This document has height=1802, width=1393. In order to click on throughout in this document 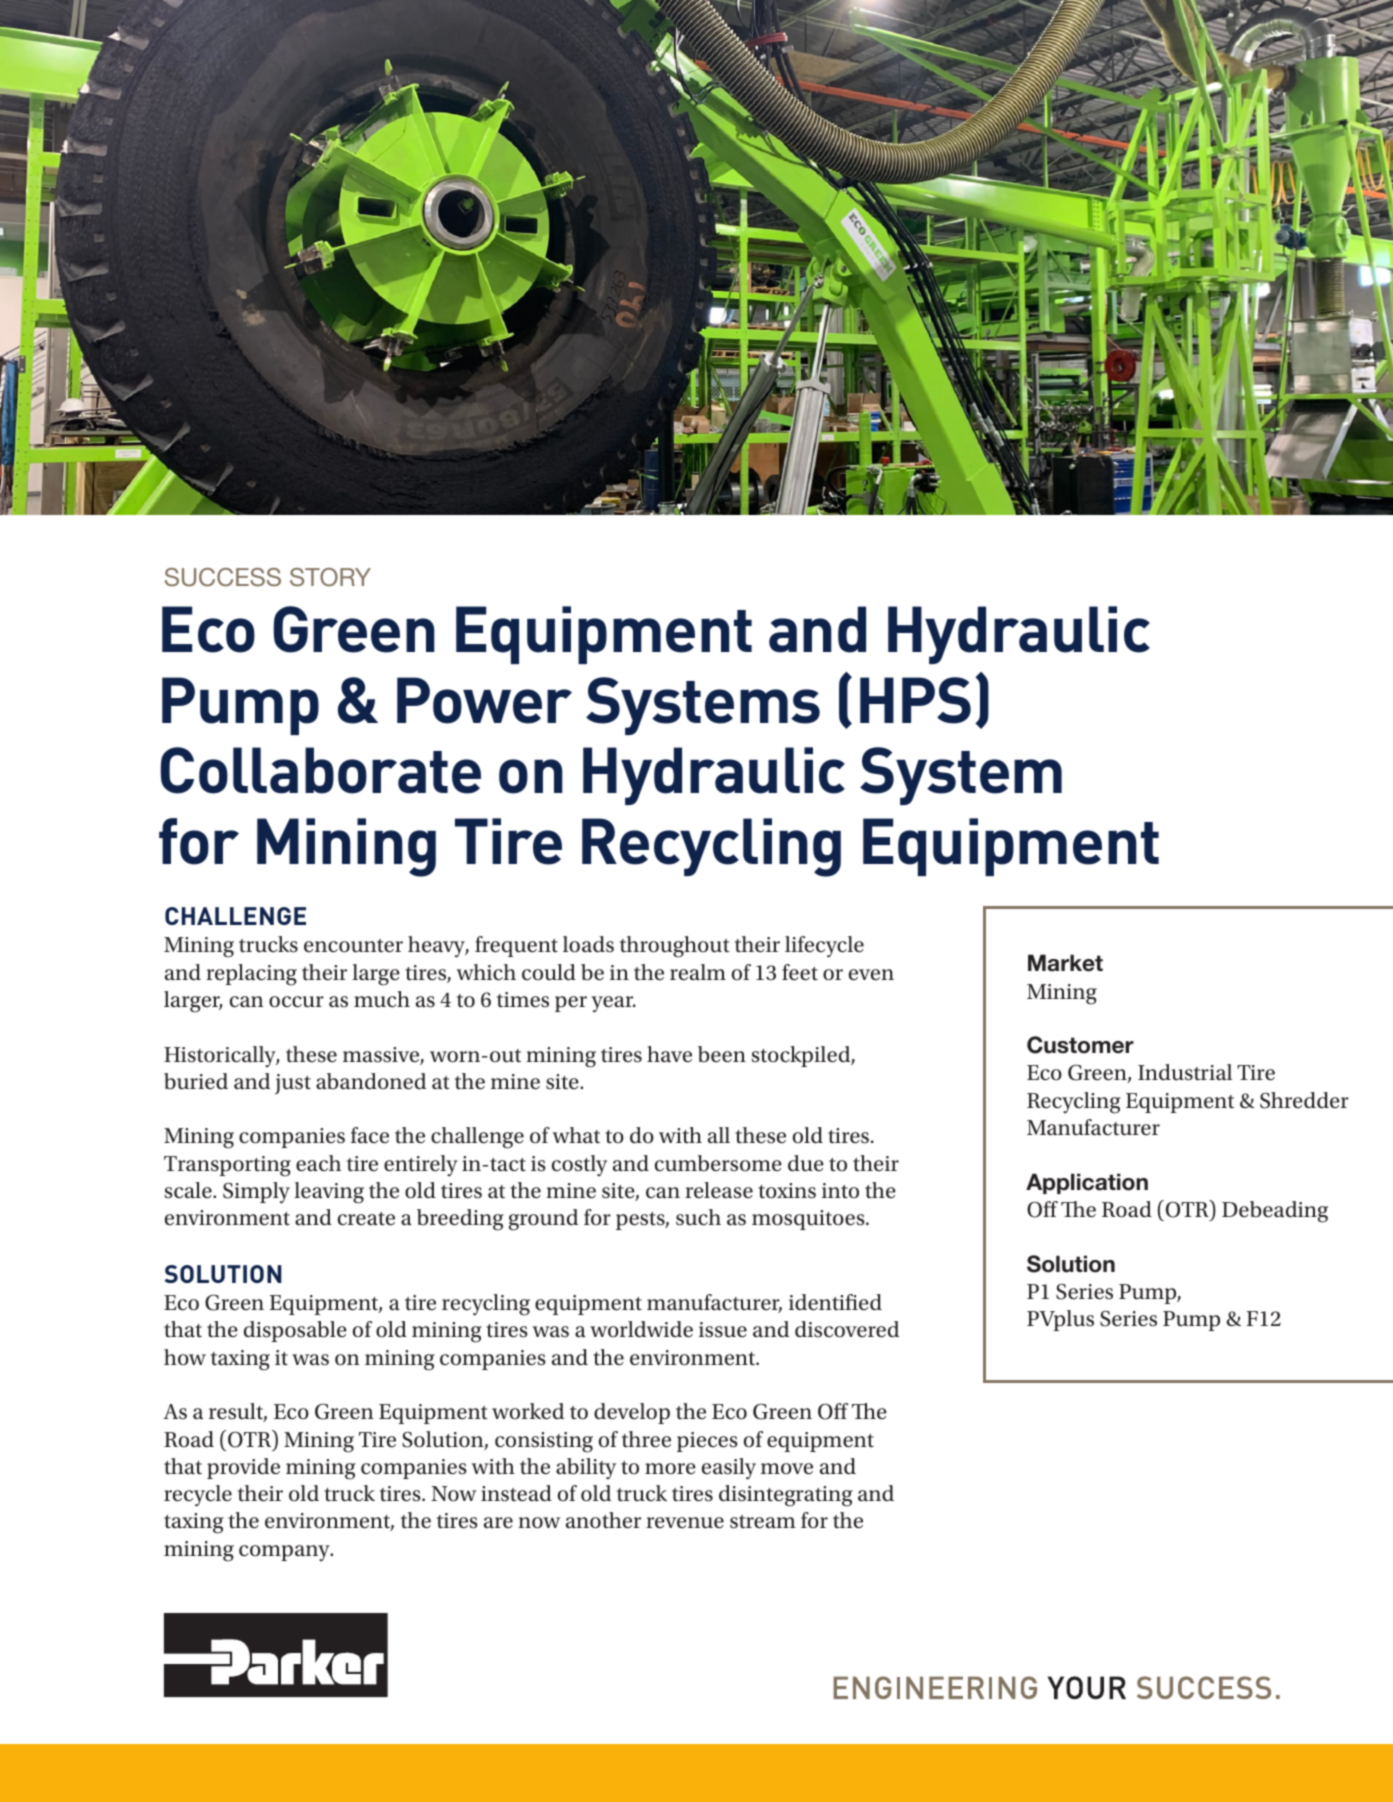, I will do `click(675, 947)`.
